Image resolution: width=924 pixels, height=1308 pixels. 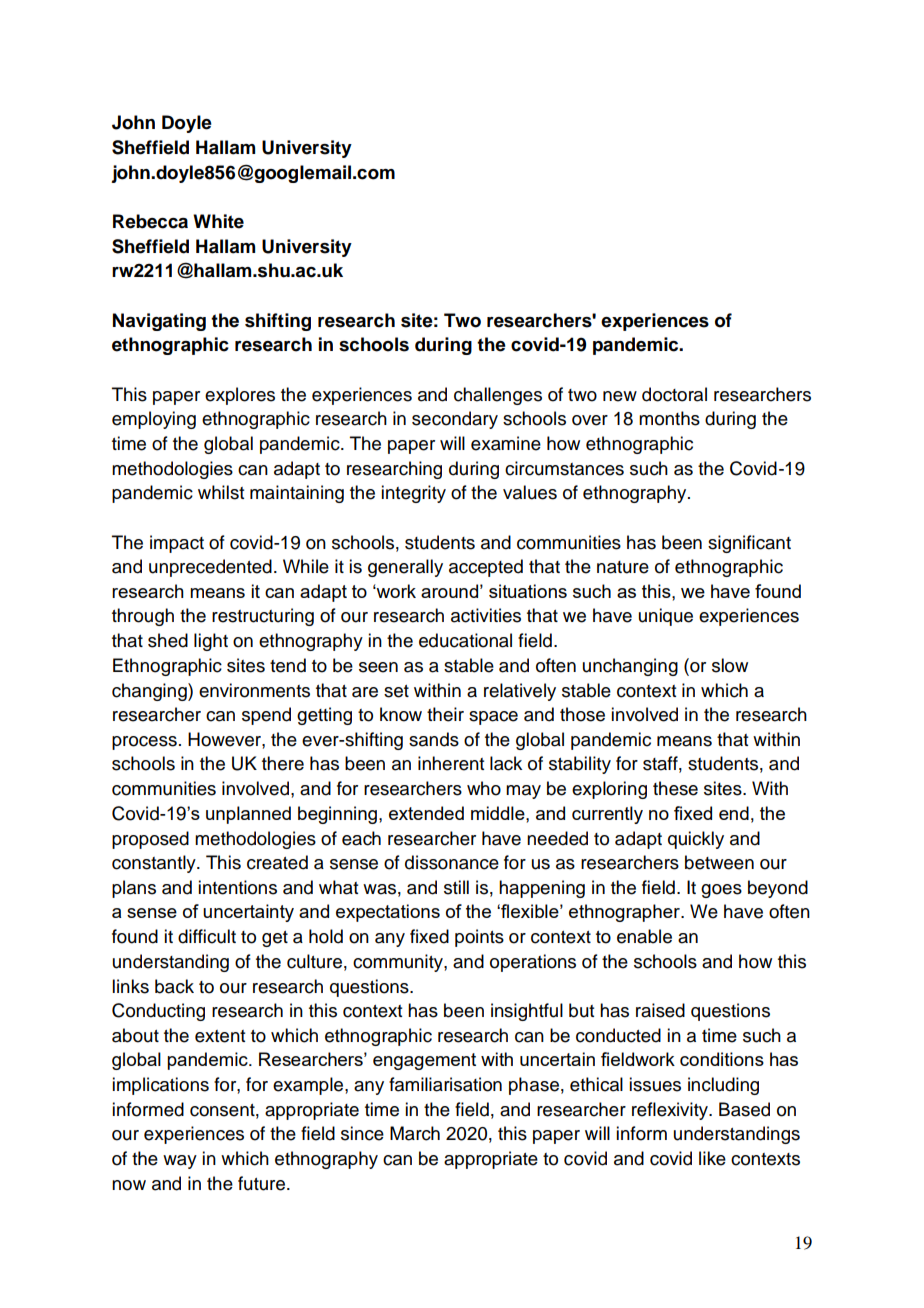 What do you see at coordinates (484, 788) in the screenshot?
I see `who` at bounding box center [484, 788].
